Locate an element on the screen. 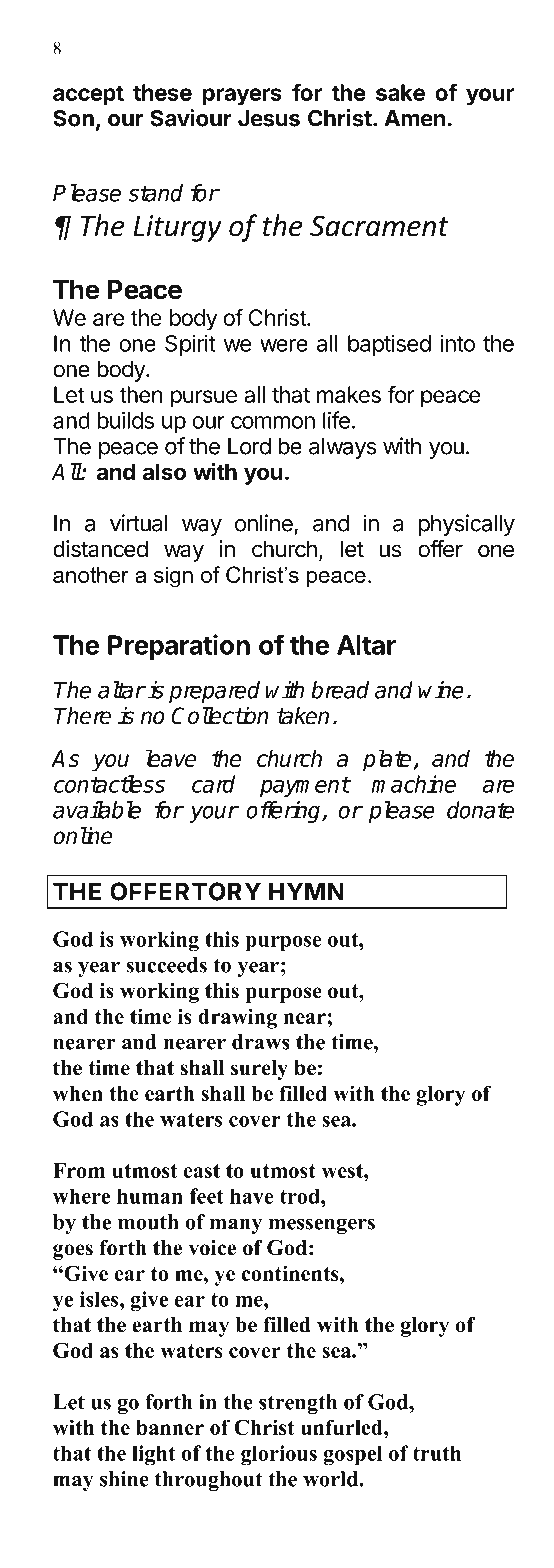 This screenshot has width=554, height=1568. sake is located at coordinates (400, 92).
